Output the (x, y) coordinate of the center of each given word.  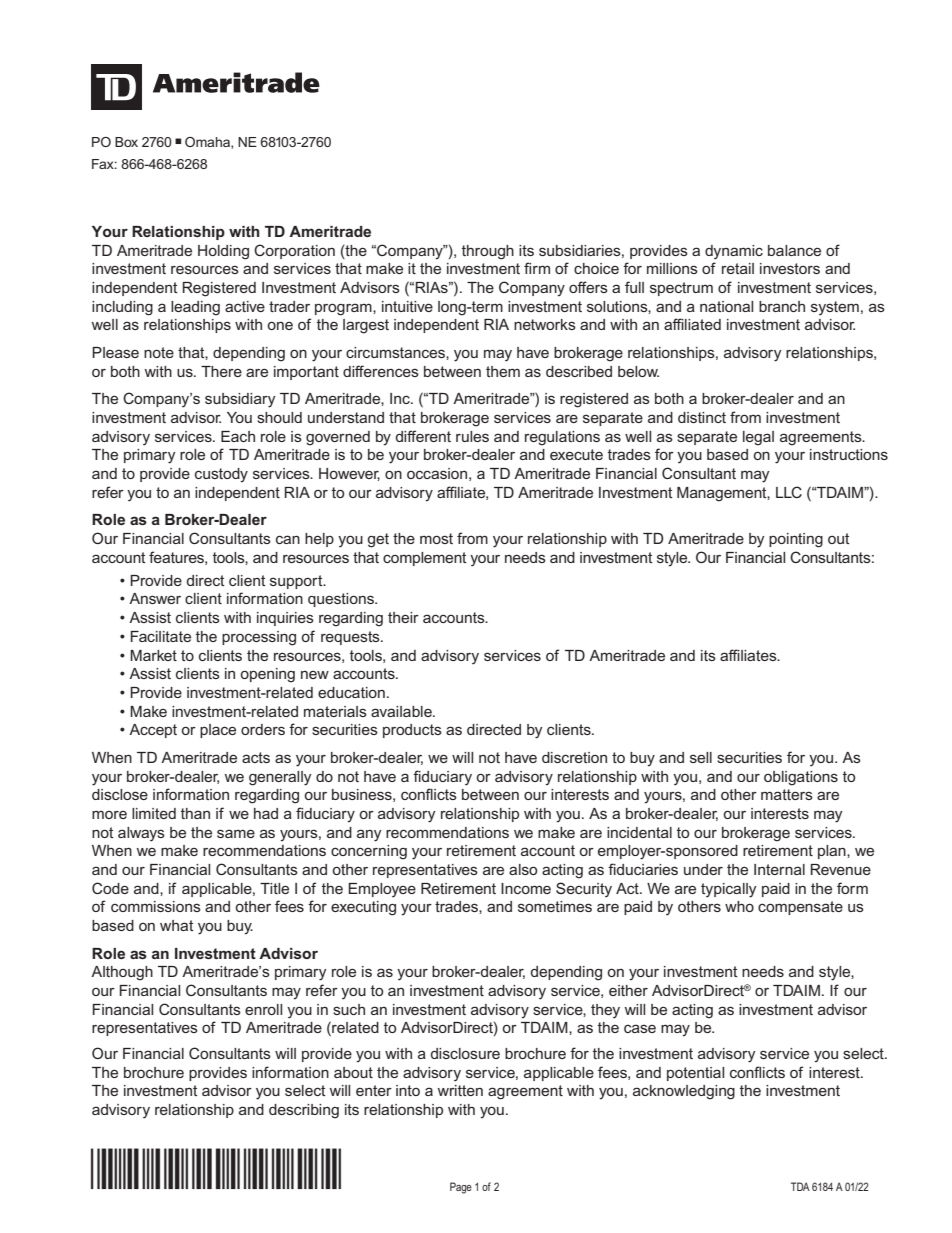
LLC (789, 492)
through (488, 252)
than (195, 813)
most (436, 538)
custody (221, 475)
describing (304, 1111)
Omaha (208, 143)
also (523, 869)
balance (794, 250)
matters (787, 794)
